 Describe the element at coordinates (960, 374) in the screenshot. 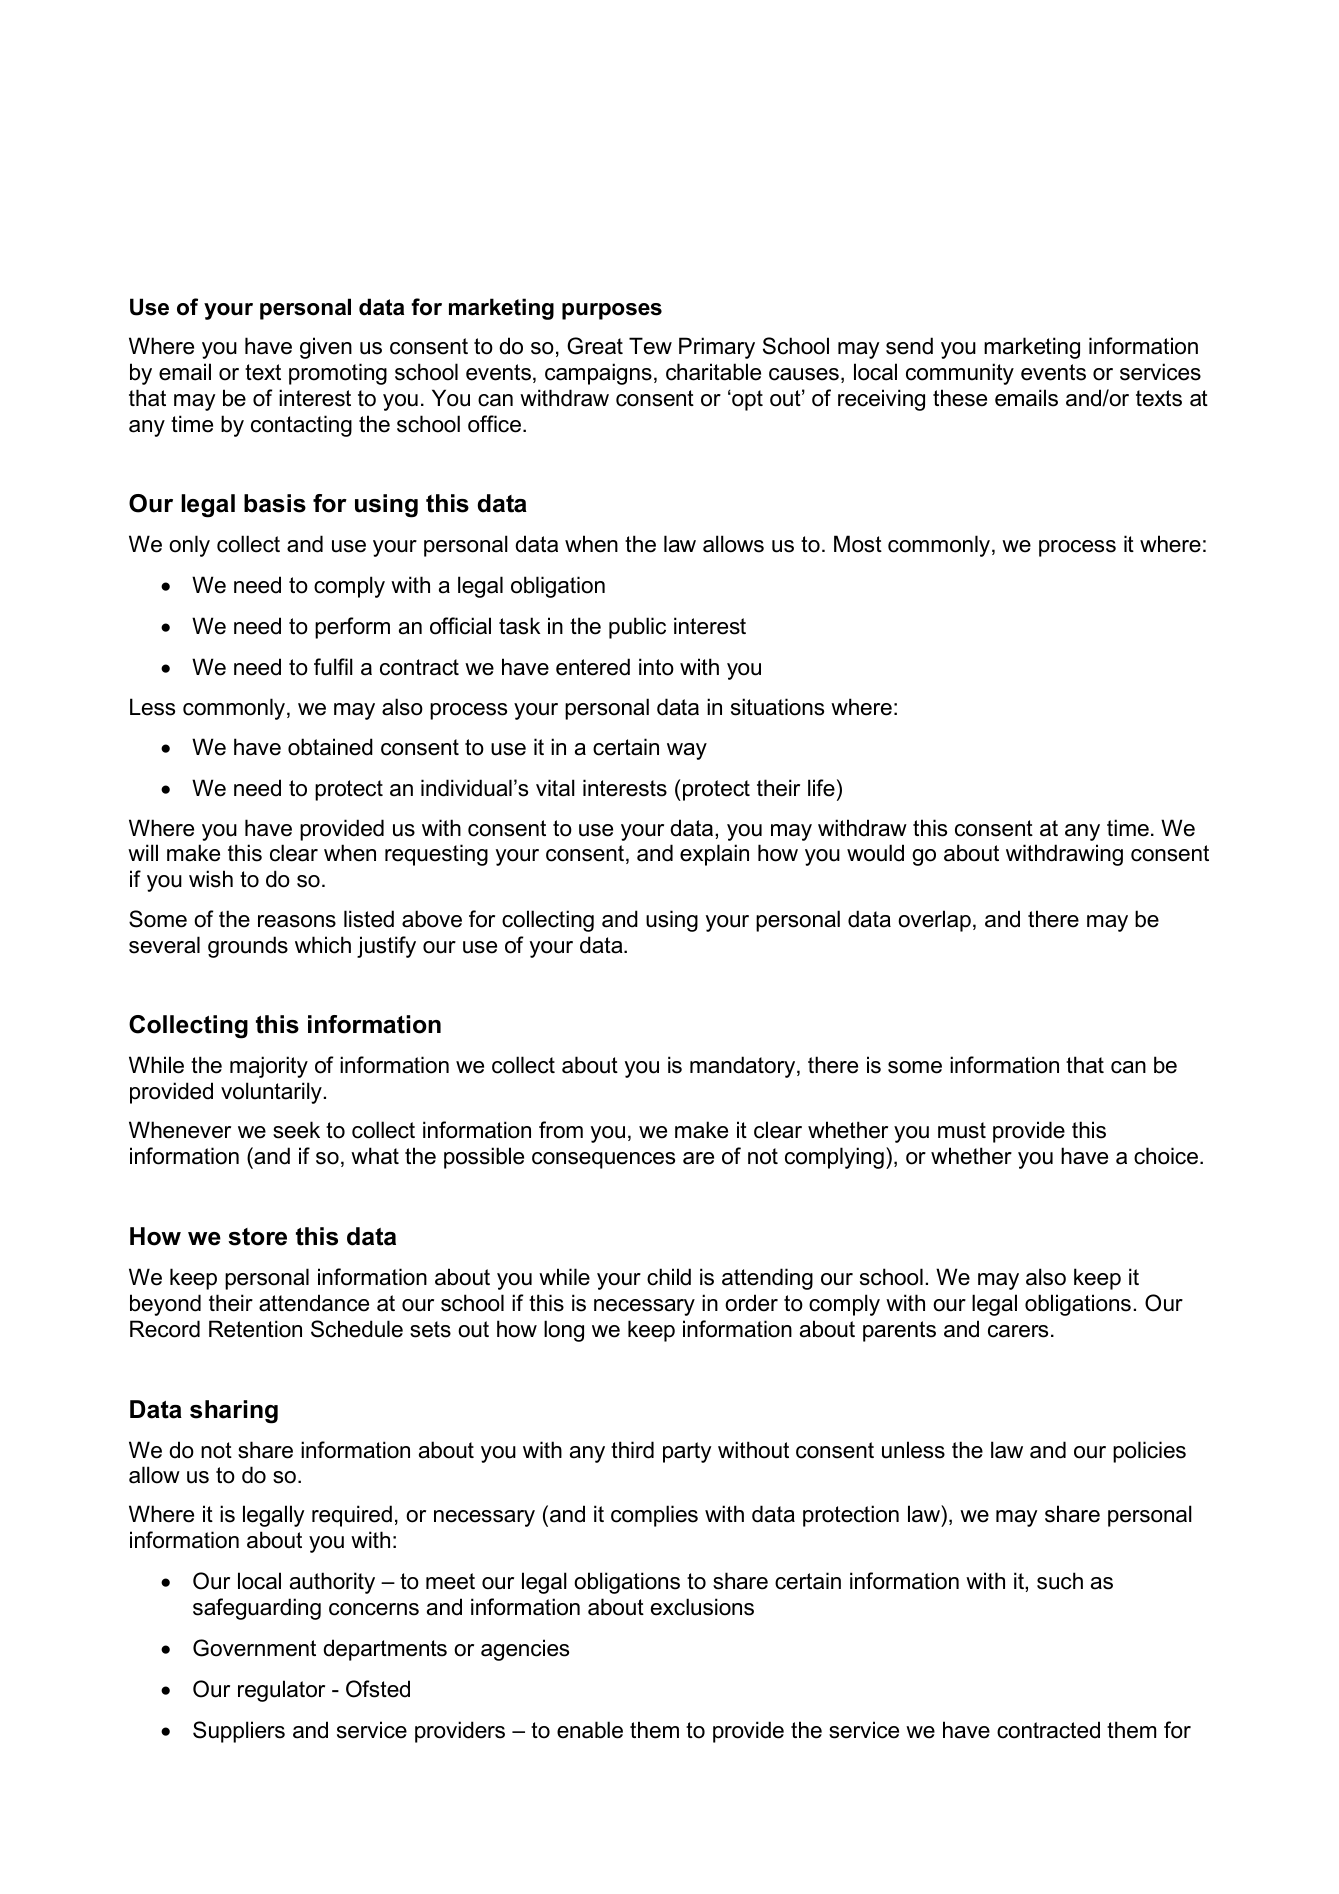

I see `community` at that location.
